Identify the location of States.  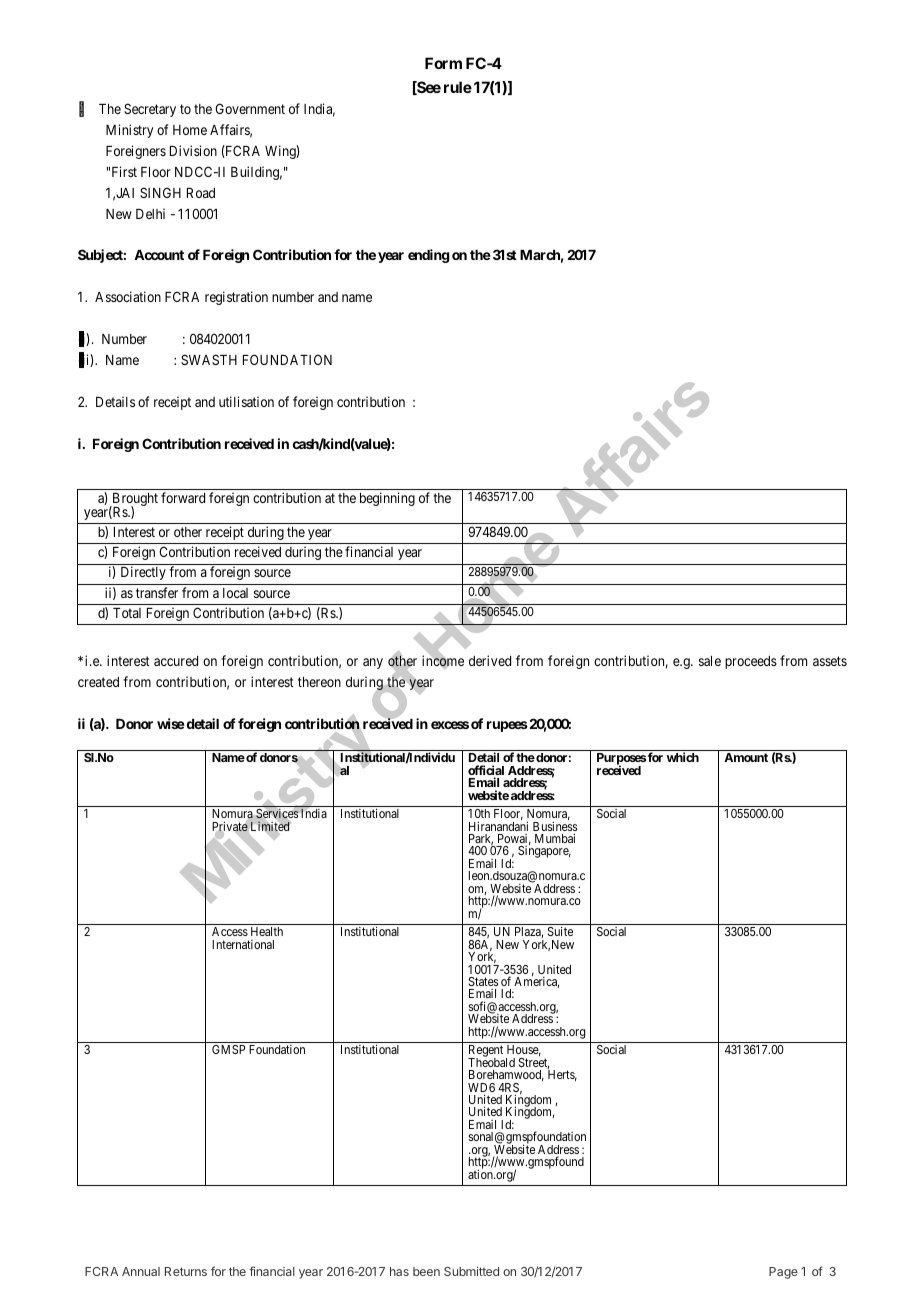
(483, 981).
